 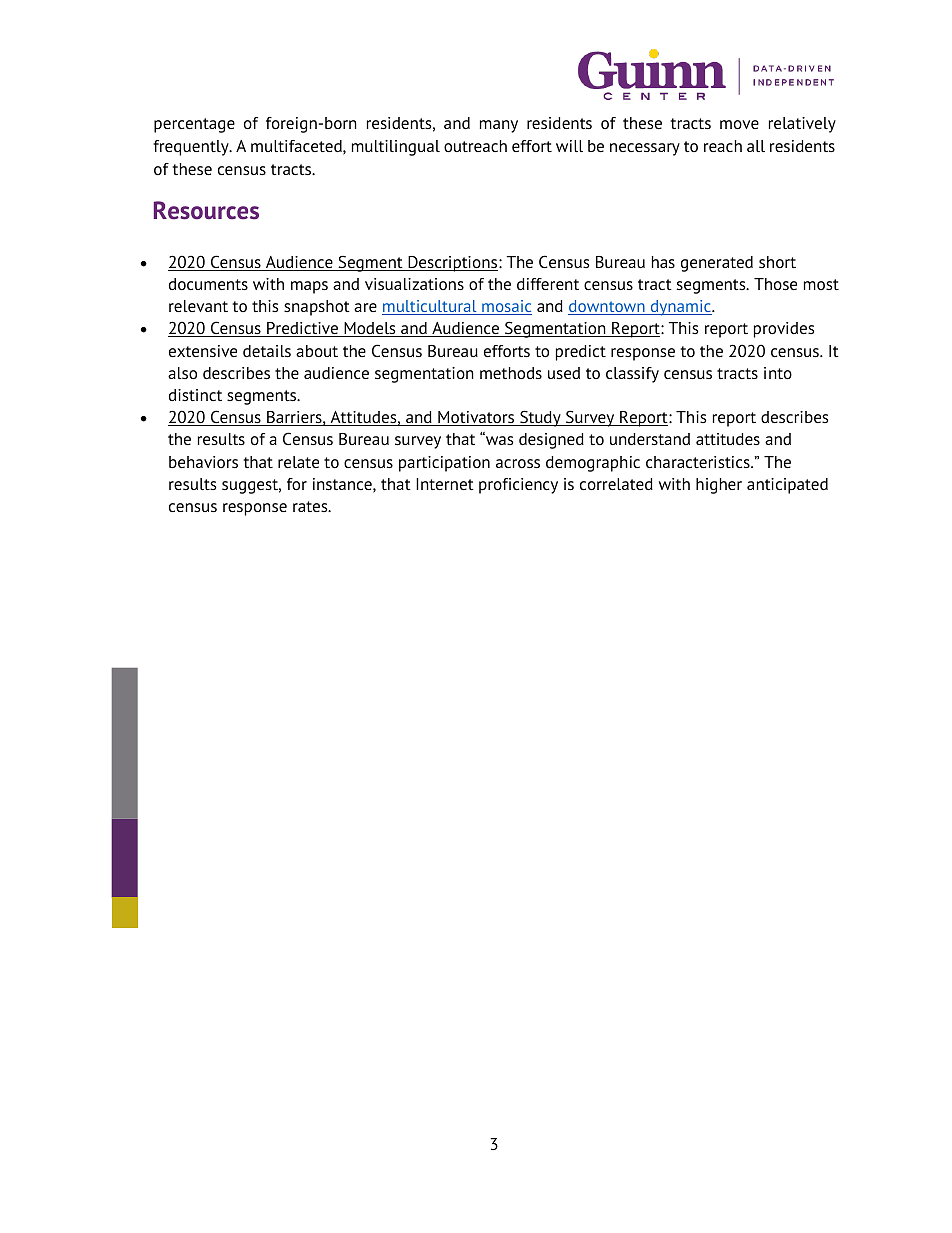 I want to click on distinct, so click(x=195, y=395).
